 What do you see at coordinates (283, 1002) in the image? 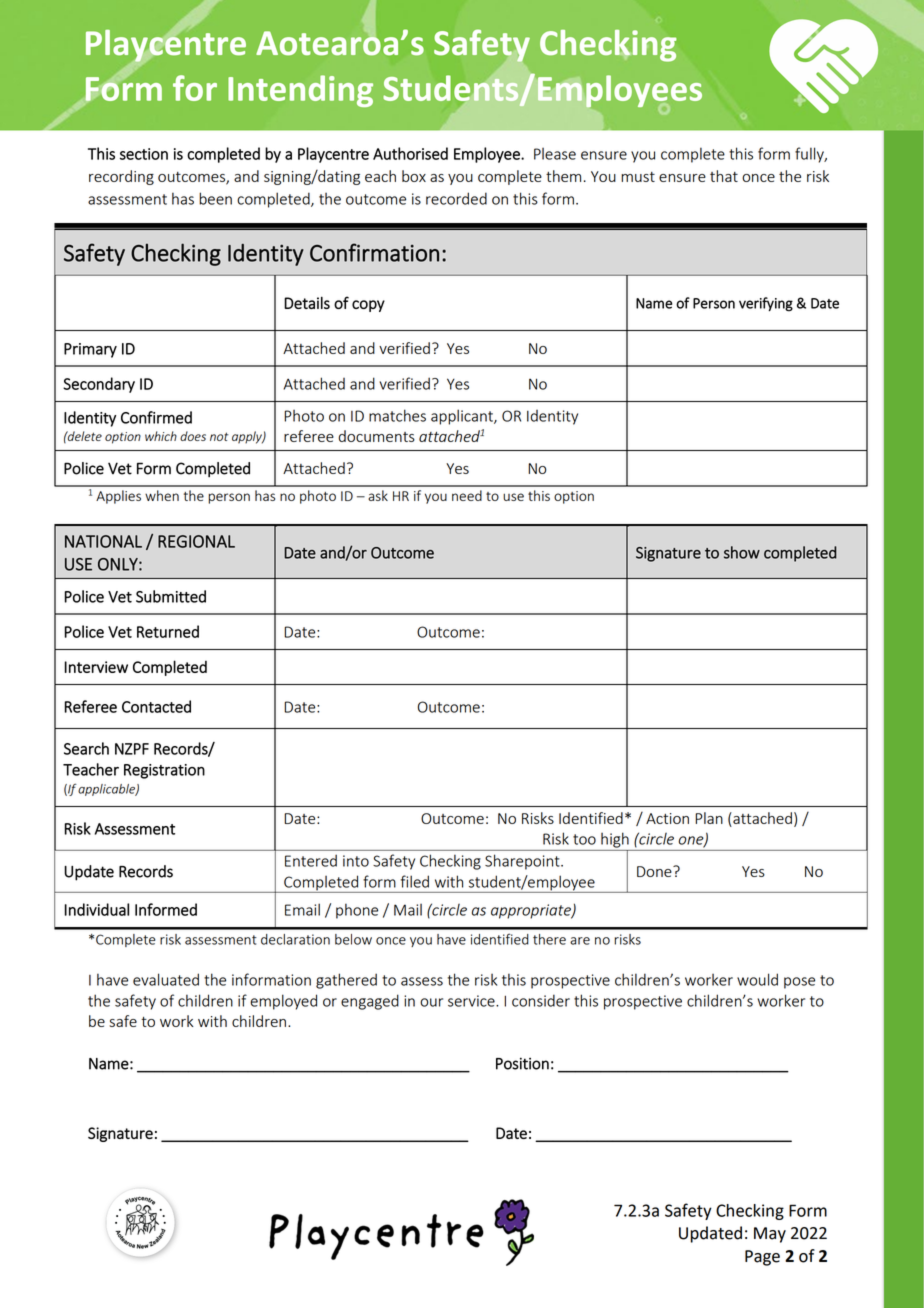
I see `employed` at bounding box center [283, 1002].
